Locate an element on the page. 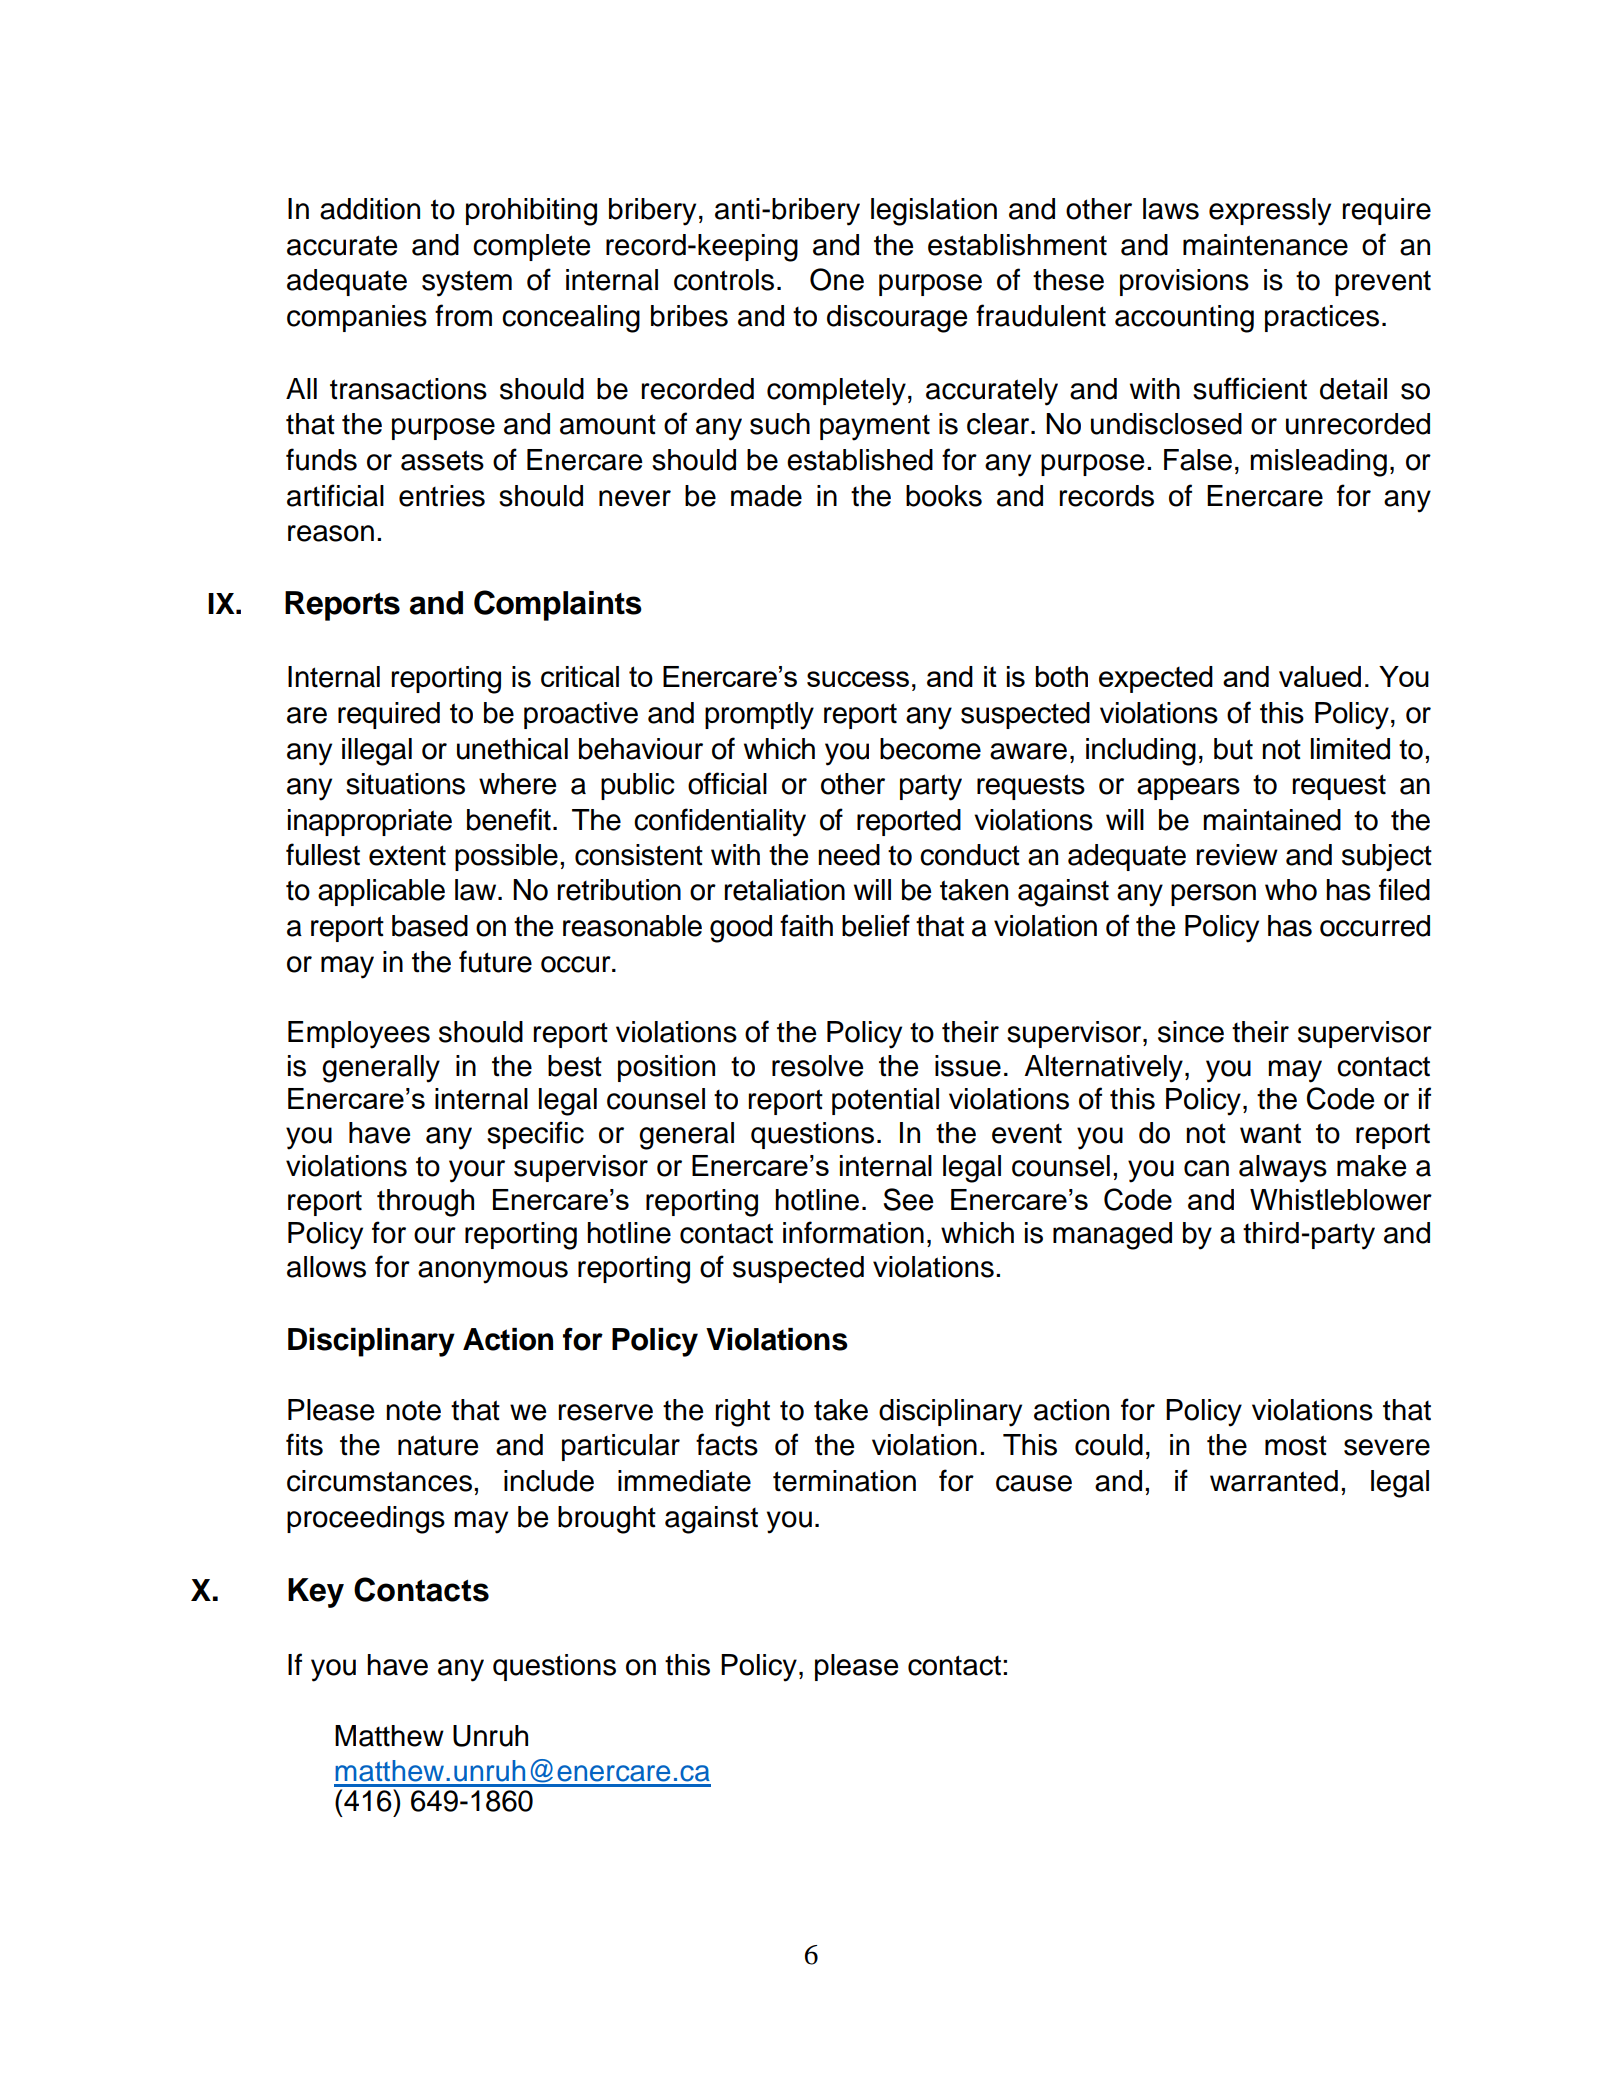 The height and width of the page is (2099, 1622). through is located at coordinates (425, 1203).
